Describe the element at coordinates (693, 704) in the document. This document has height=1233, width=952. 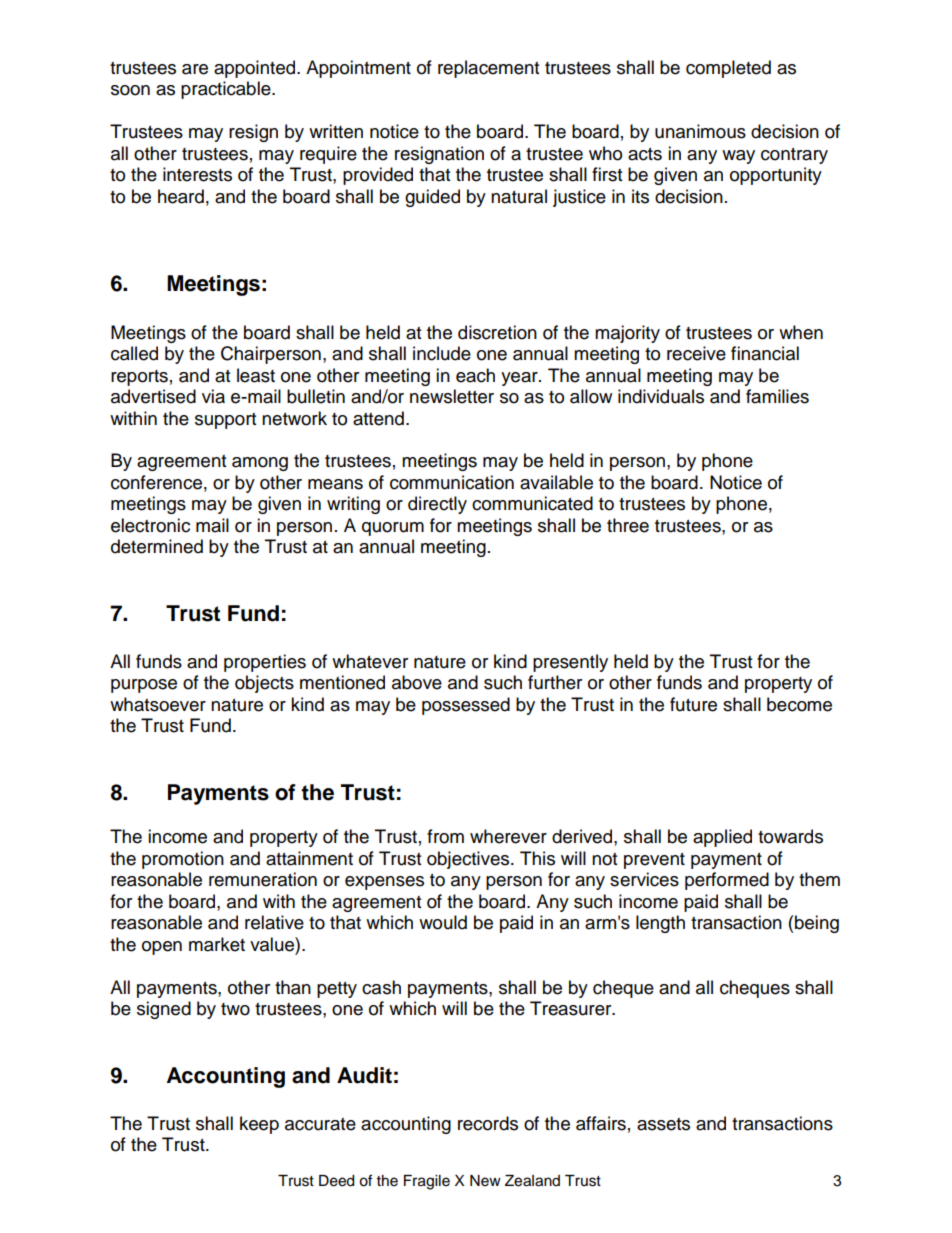
I see `future` at that location.
